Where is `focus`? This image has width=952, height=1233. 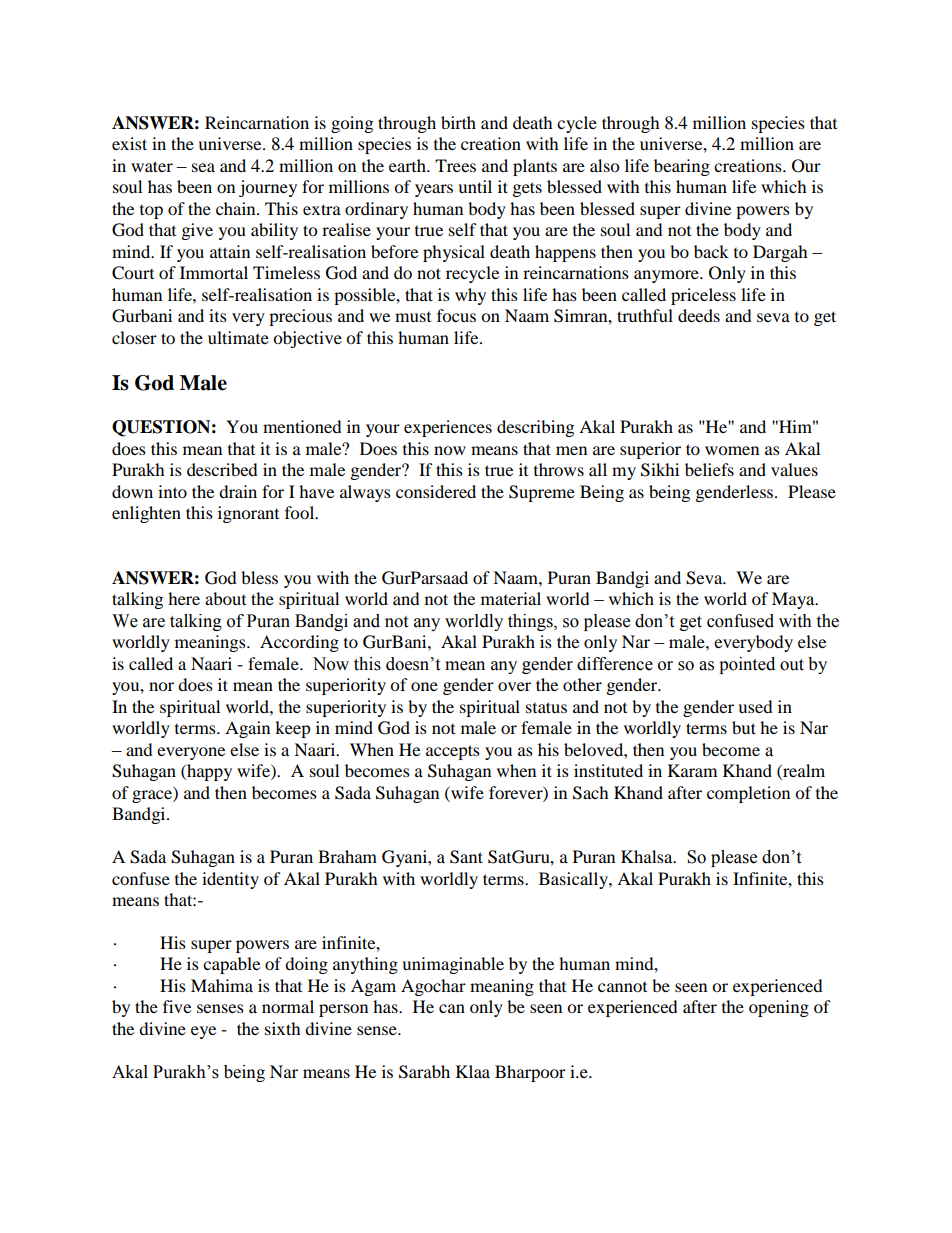
focus is located at coordinates (456, 315).
